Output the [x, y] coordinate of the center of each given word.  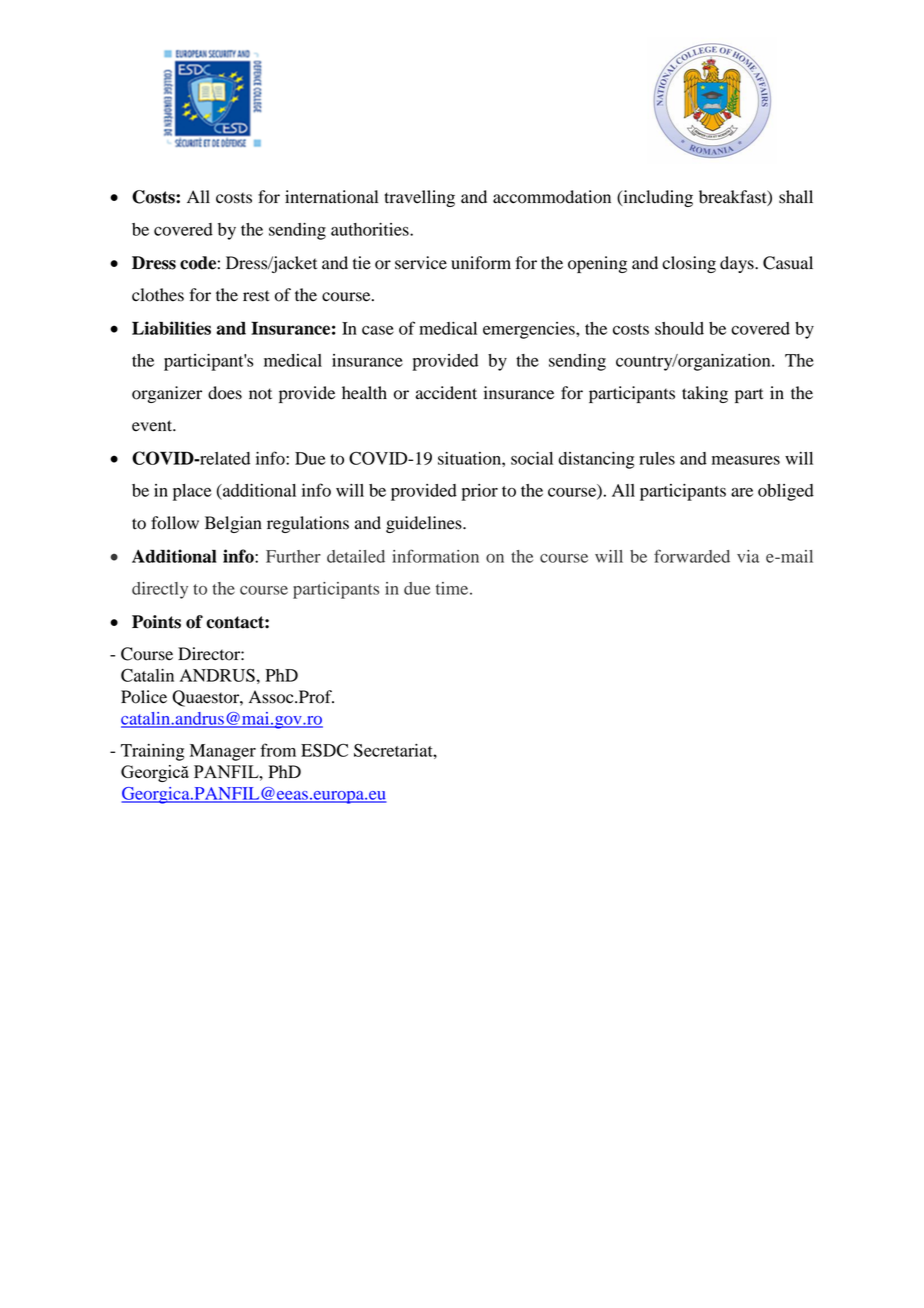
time [453, 588]
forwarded [692, 556]
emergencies [530, 330]
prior [479, 492]
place [192, 492]
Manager [223, 752]
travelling [419, 198]
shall [796, 197]
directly [160, 590]
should [679, 328]
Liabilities [171, 328]
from [278, 750]
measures [746, 460]
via [748, 556]
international [331, 197]
